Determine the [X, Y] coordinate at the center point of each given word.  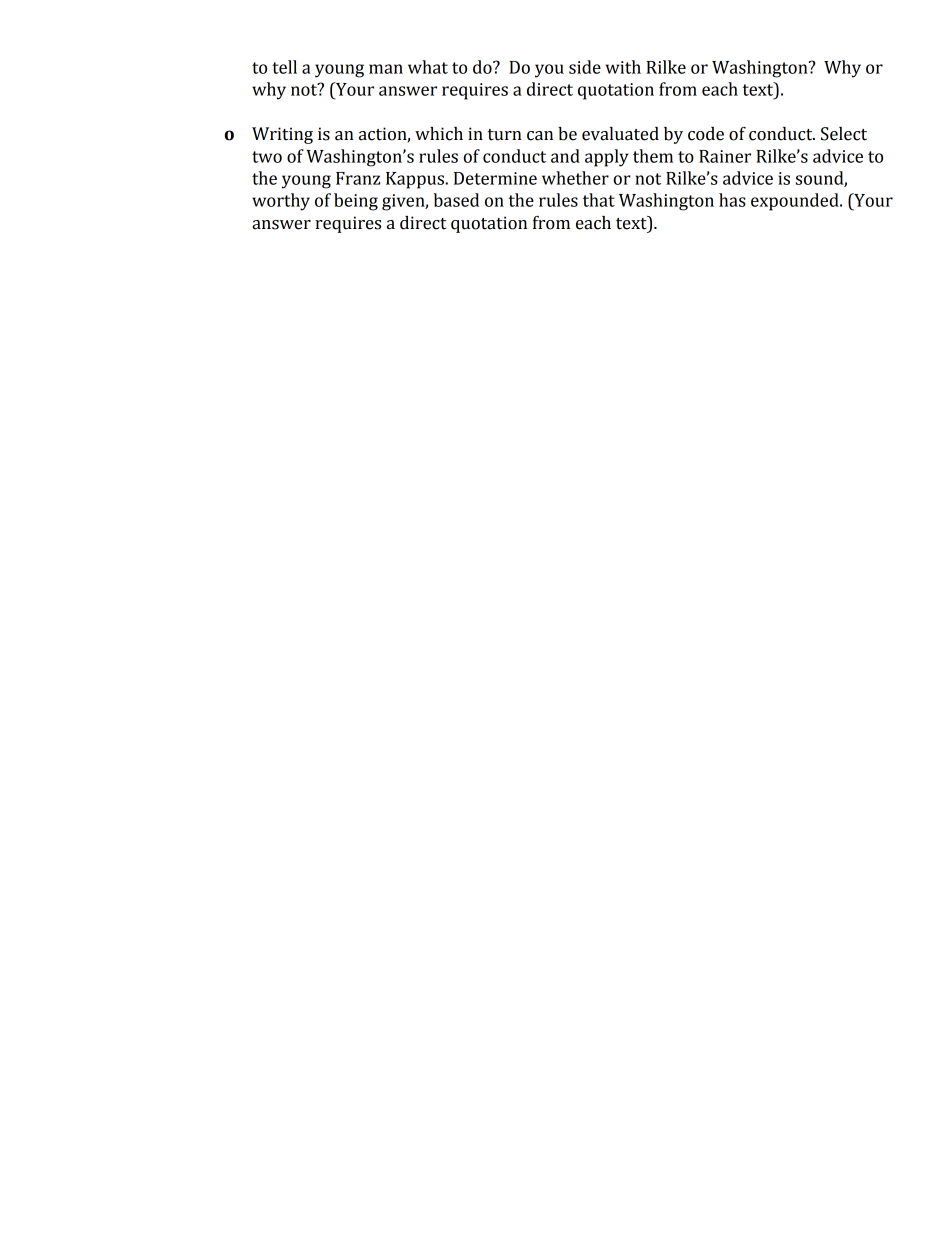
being [356, 202]
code [706, 134]
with [623, 67]
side [585, 67]
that [599, 200]
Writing [282, 135]
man [386, 69]
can [540, 136]
